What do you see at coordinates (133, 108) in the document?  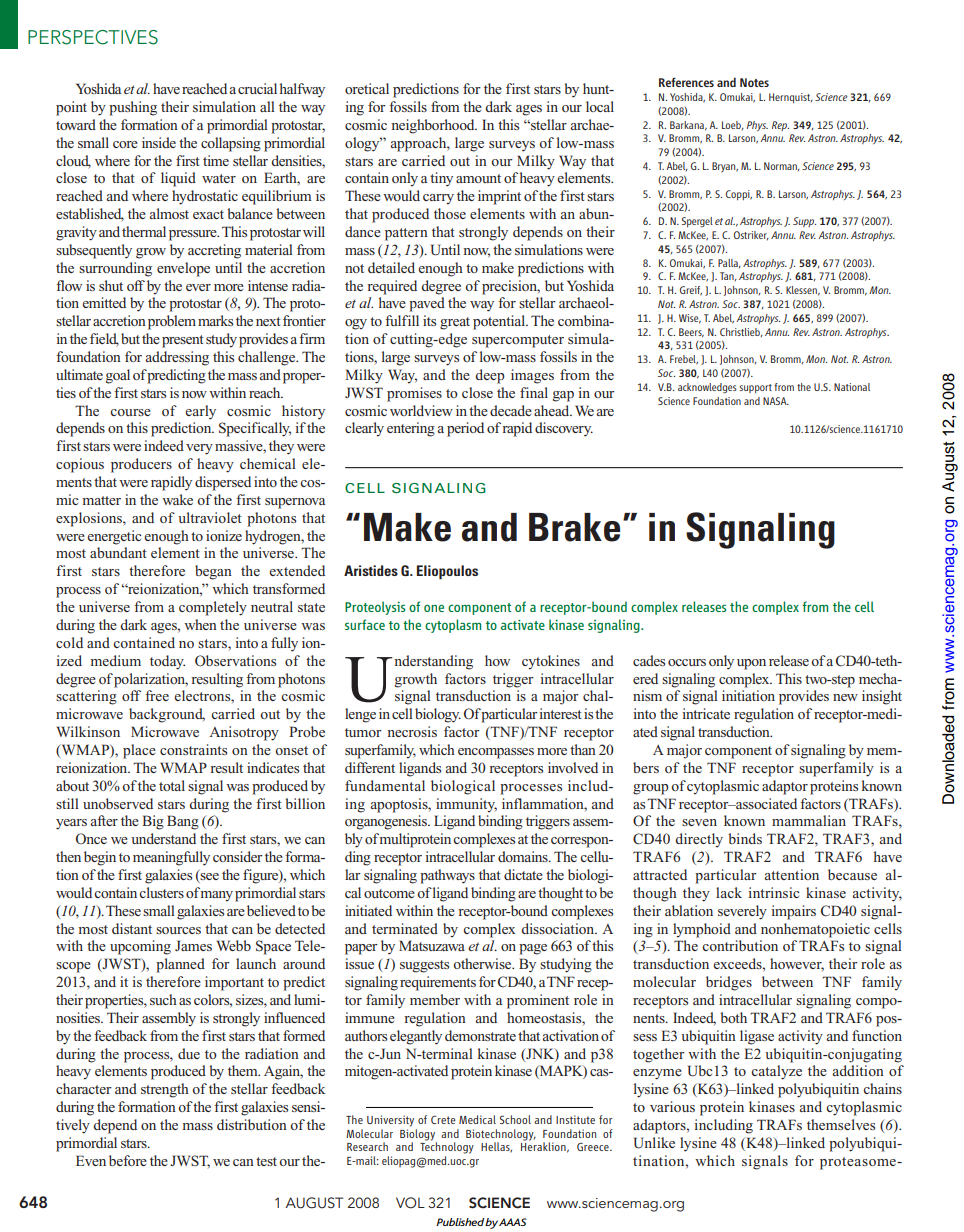 I see `pushing` at bounding box center [133, 108].
